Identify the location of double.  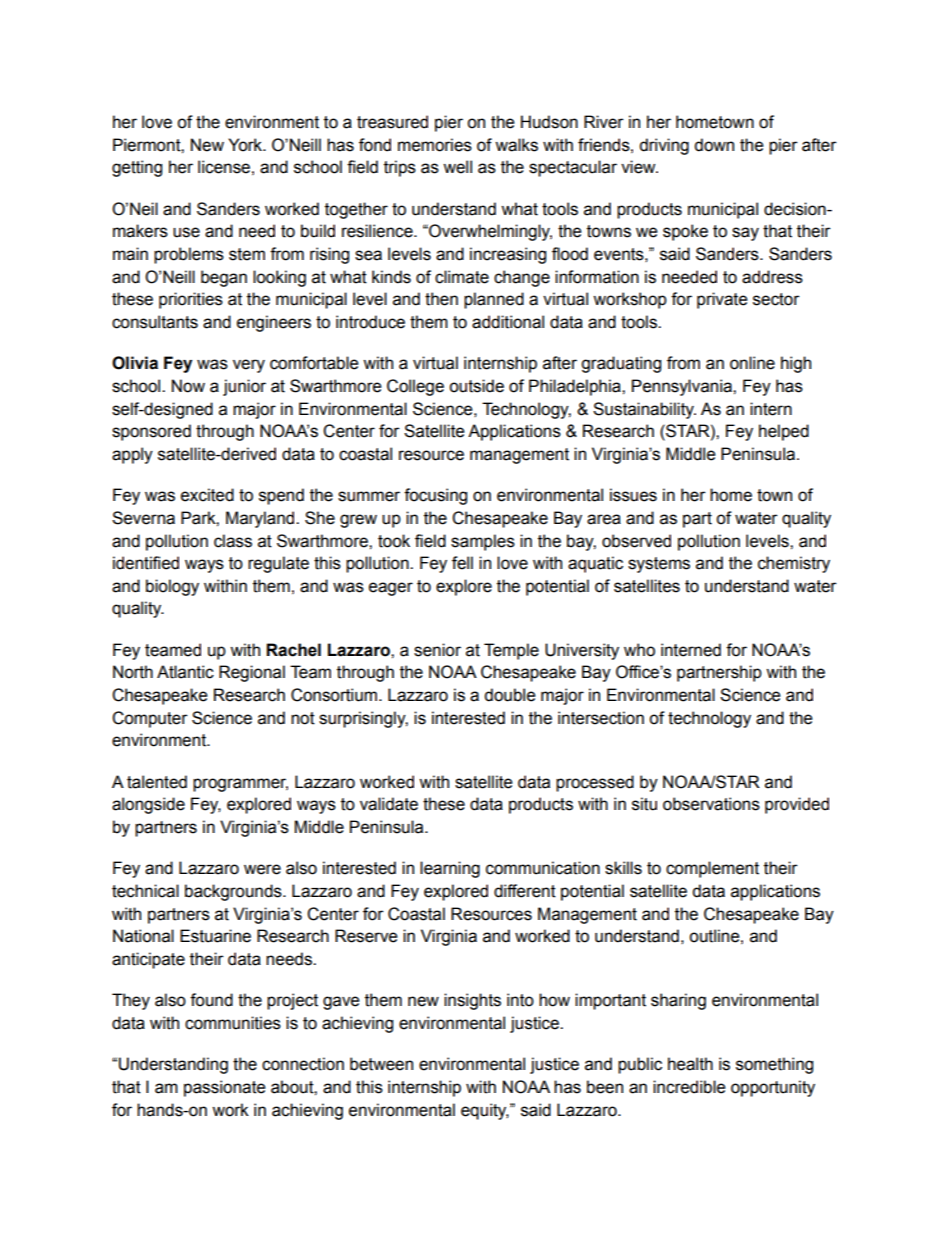
(510, 695).
